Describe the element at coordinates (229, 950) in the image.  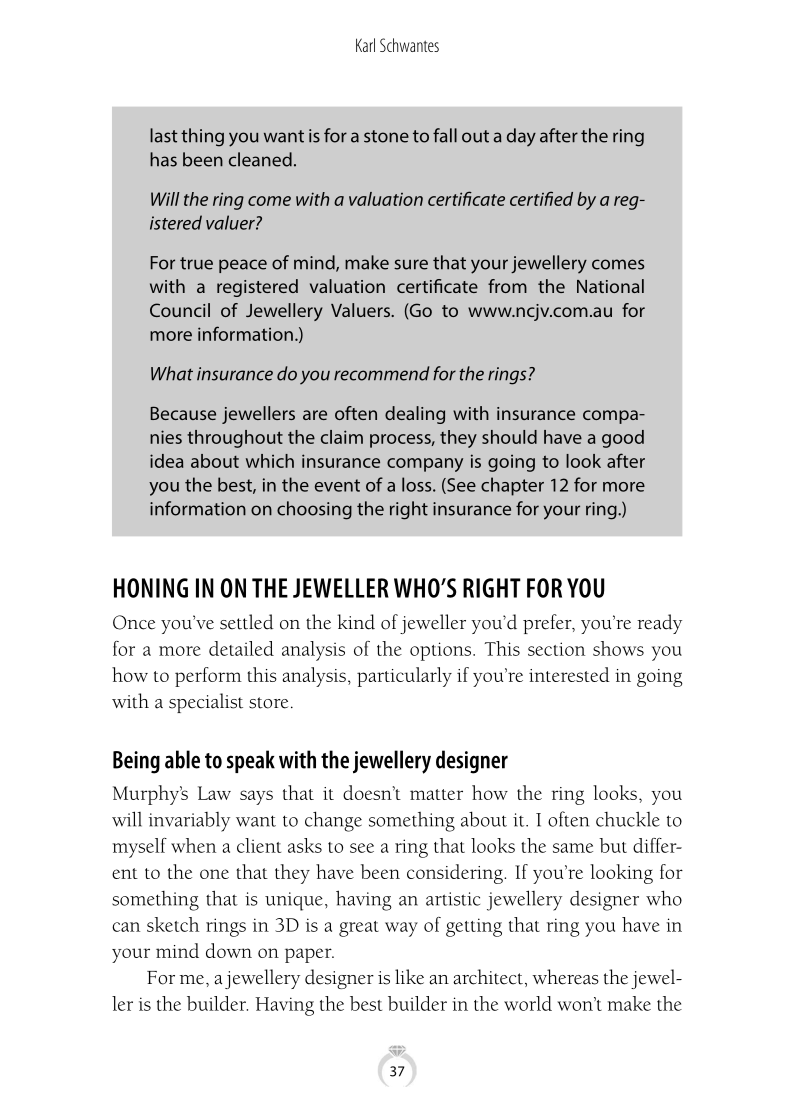
I see `down` at that location.
